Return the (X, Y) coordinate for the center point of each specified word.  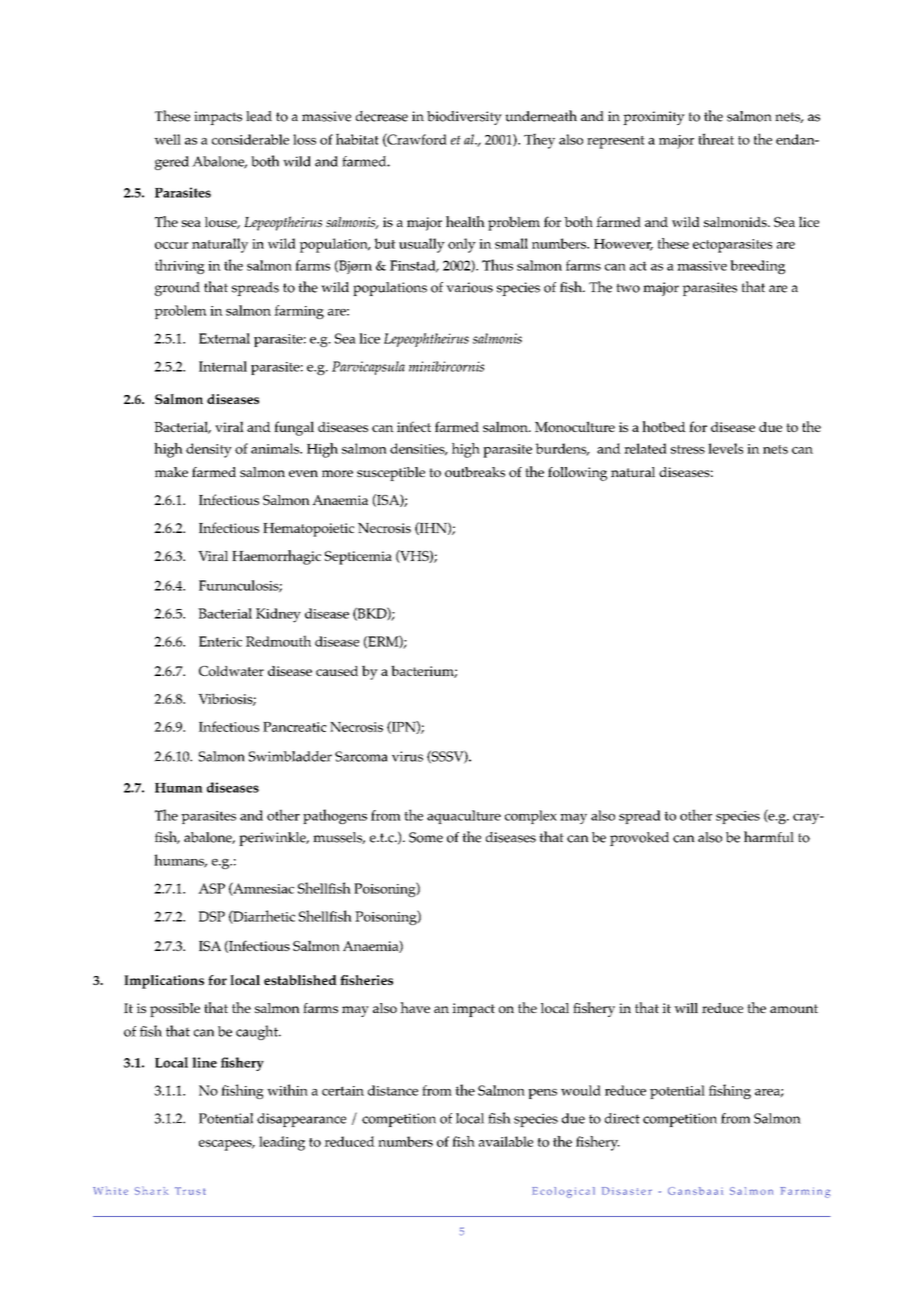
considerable (250, 139)
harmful (769, 837)
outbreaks (475, 472)
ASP (211, 888)
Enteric (220, 641)
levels (725, 448)
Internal (223, 366)
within (287, 1090)
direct (622, 1118)
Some (426, 837)
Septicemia (358, 558)
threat (716, 139)
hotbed (664, 426)
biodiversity (464, 118)
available (506, 1141)
